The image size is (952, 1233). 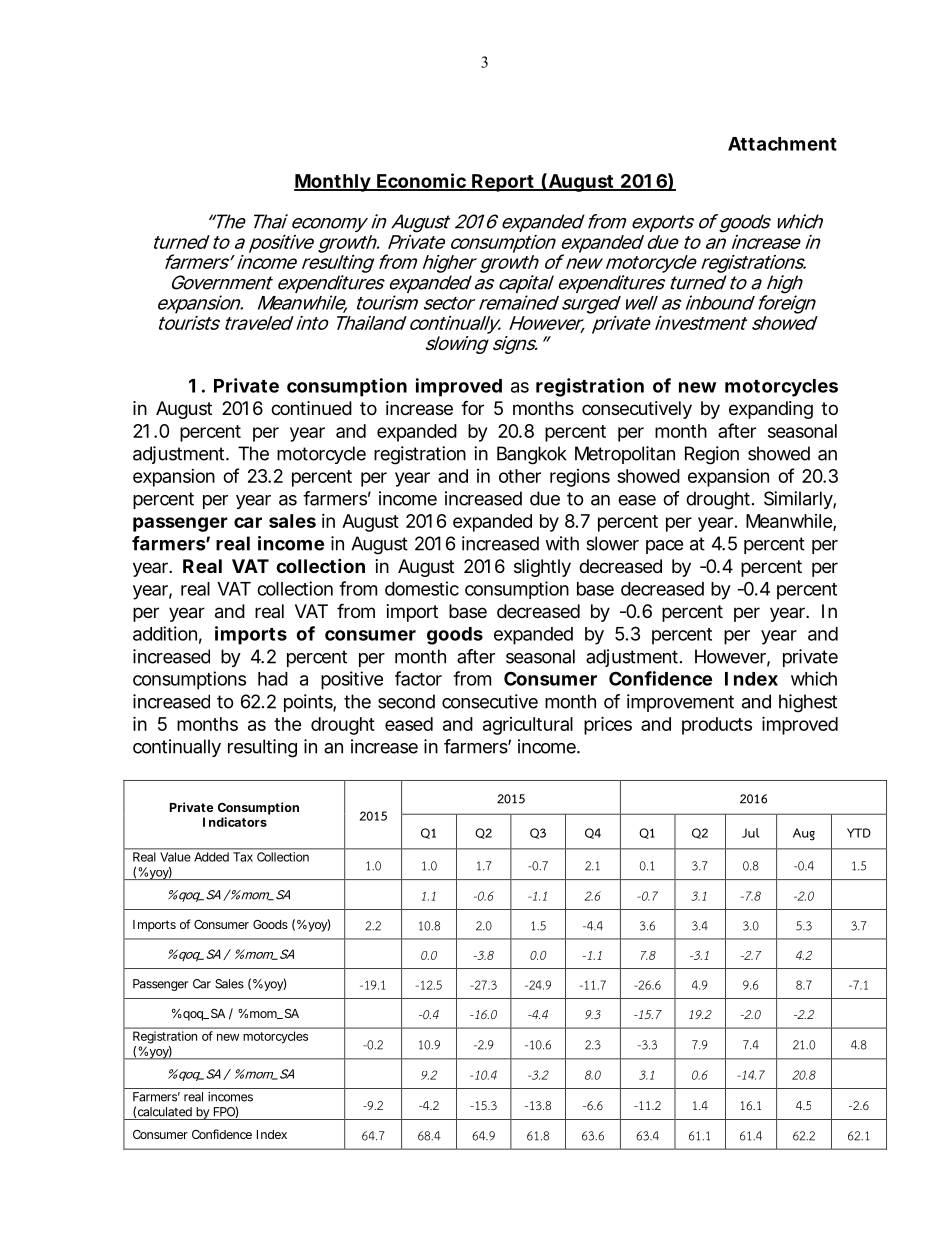 What do you see at coordinates (520, 476) in the image?
I see `other` at bounding box center [520, 476].
